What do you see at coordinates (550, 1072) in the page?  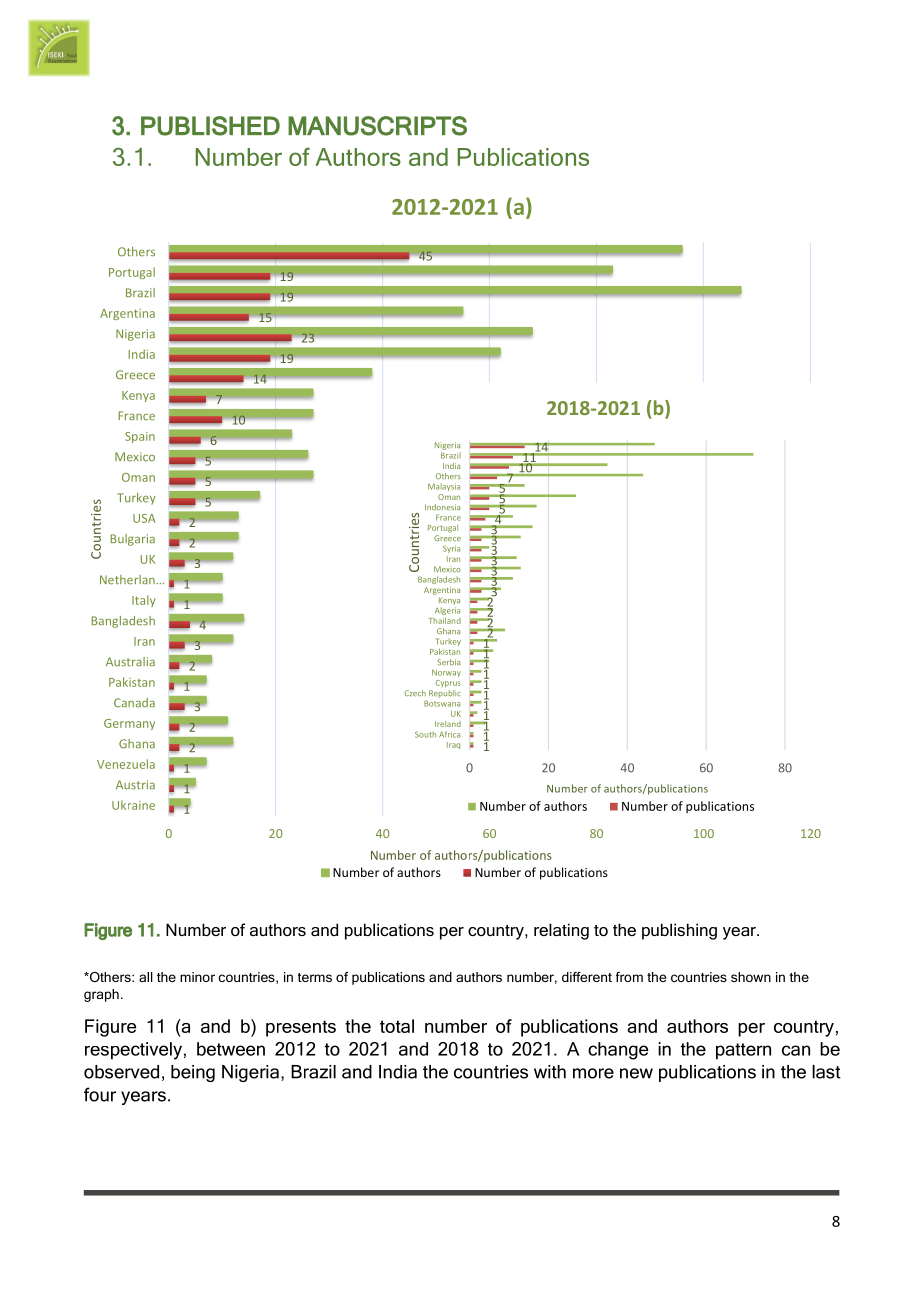 I see `with` at bounding box center [550, 1072].
